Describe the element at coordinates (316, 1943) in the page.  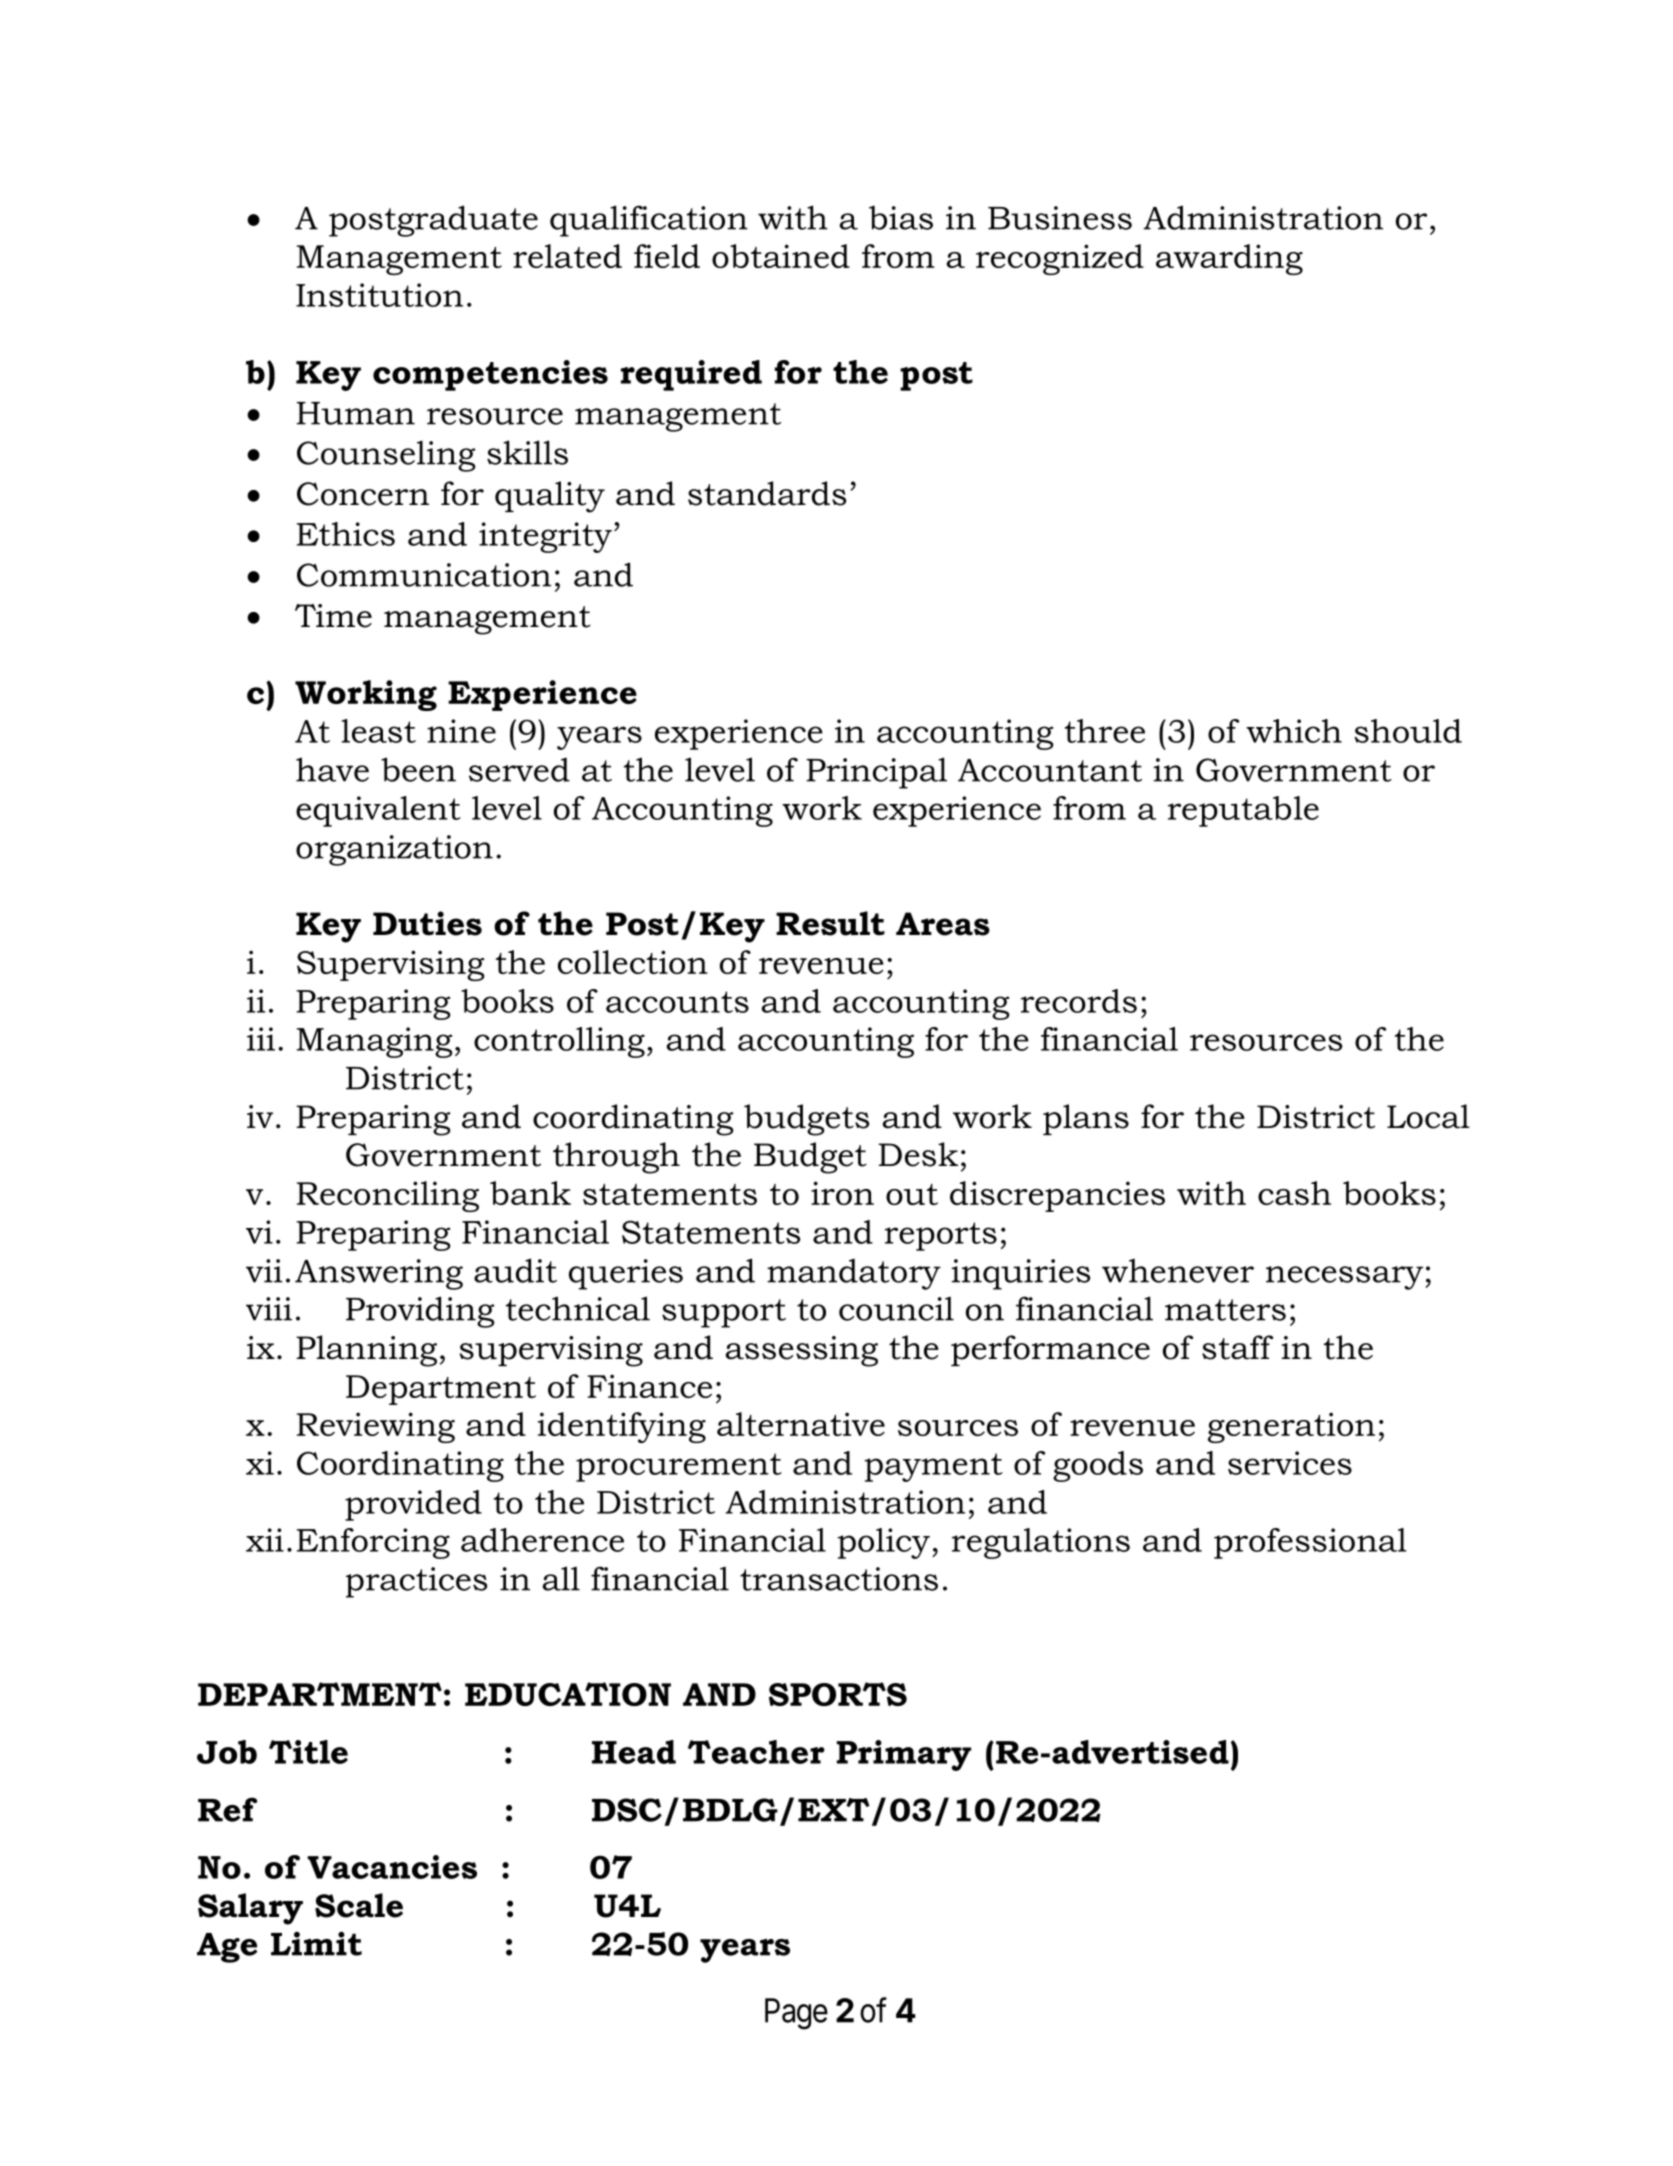
I see `Limit` at that location.
